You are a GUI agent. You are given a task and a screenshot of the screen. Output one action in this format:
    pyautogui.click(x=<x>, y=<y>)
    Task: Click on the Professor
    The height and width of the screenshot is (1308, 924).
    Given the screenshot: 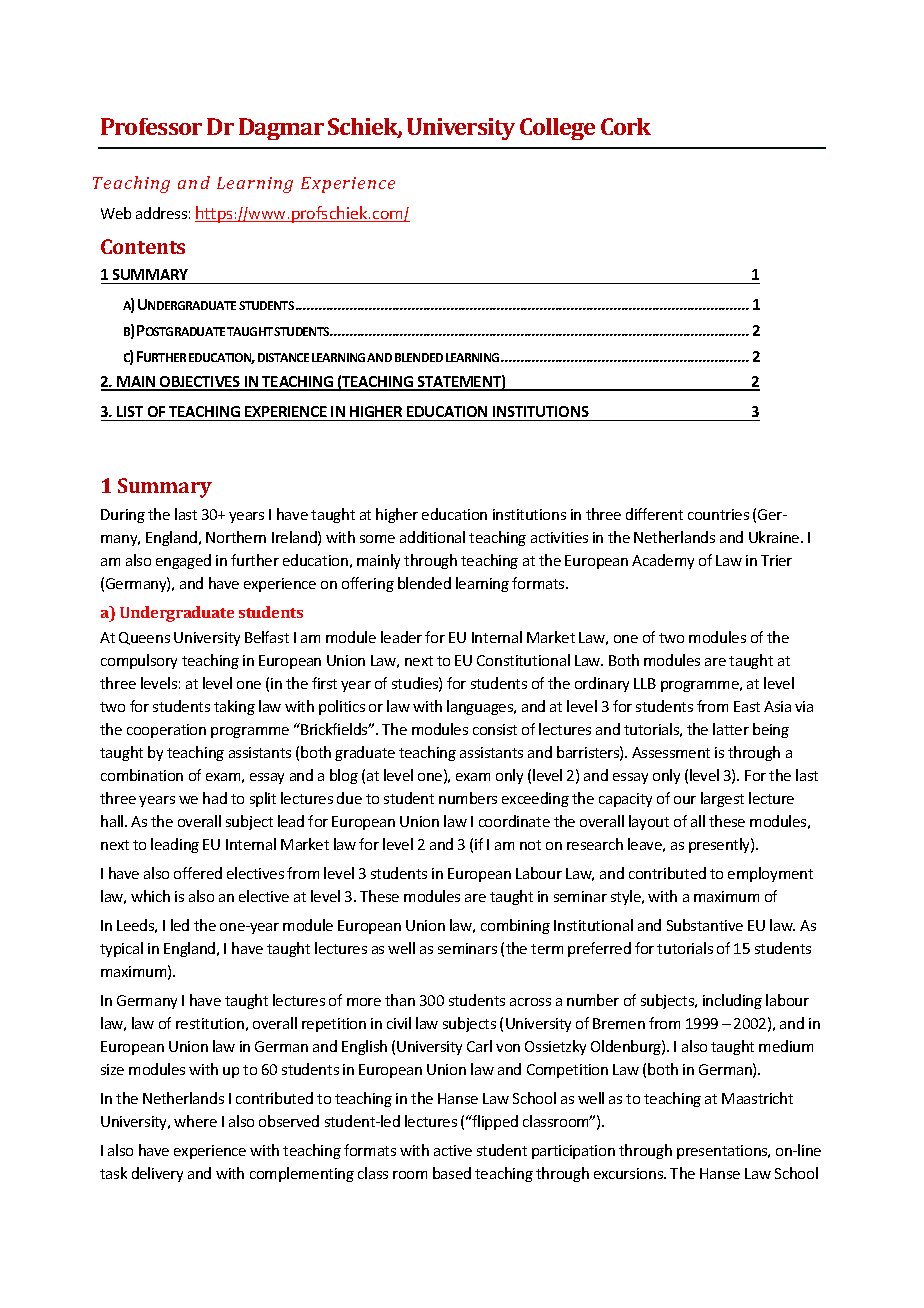 What is the action you would take?
    pyautogui.click(x=151, y=126)
